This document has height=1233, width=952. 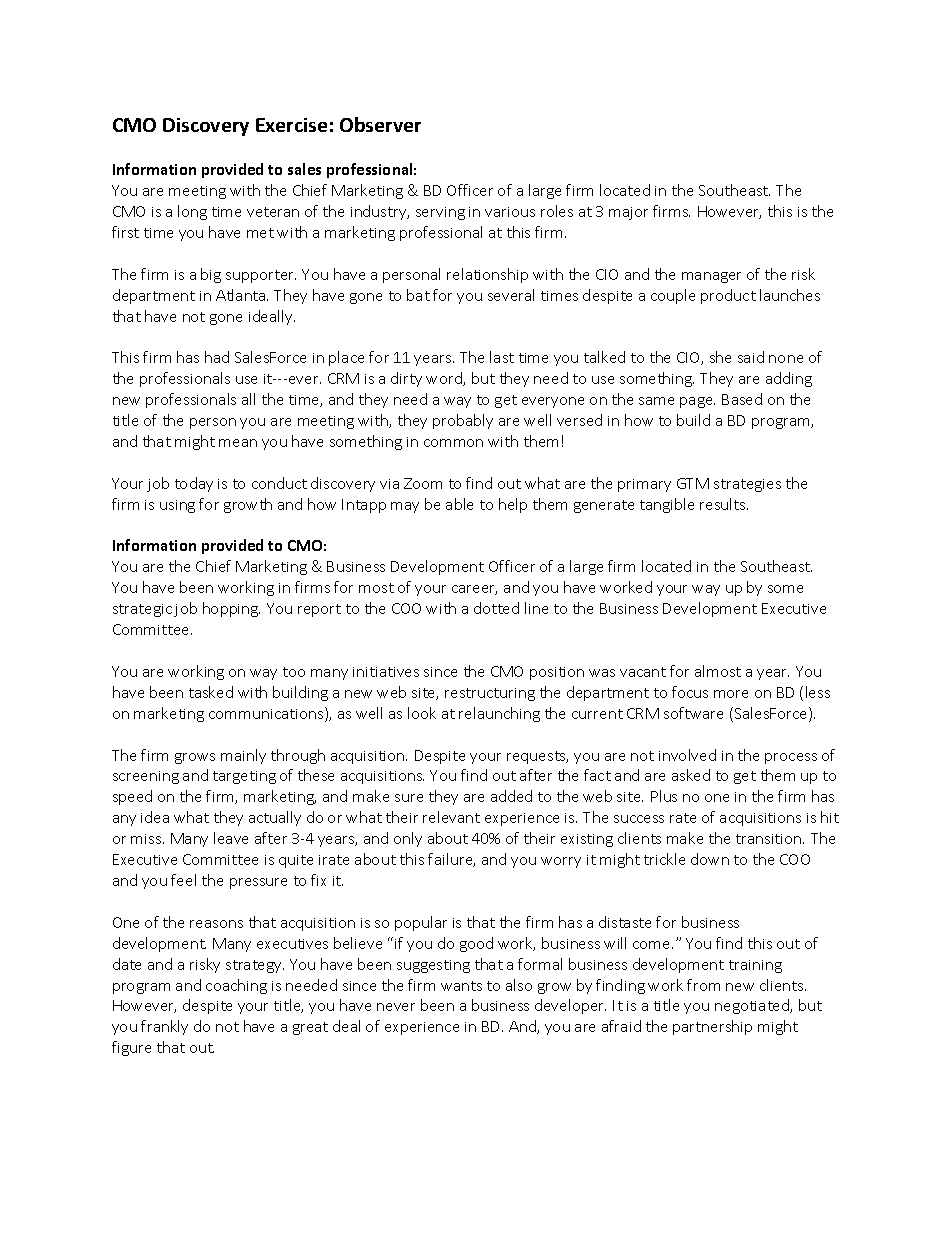 What do you see at coordinates (731, 694) in the document?
I see `more` at bounding box center [731, 694].
